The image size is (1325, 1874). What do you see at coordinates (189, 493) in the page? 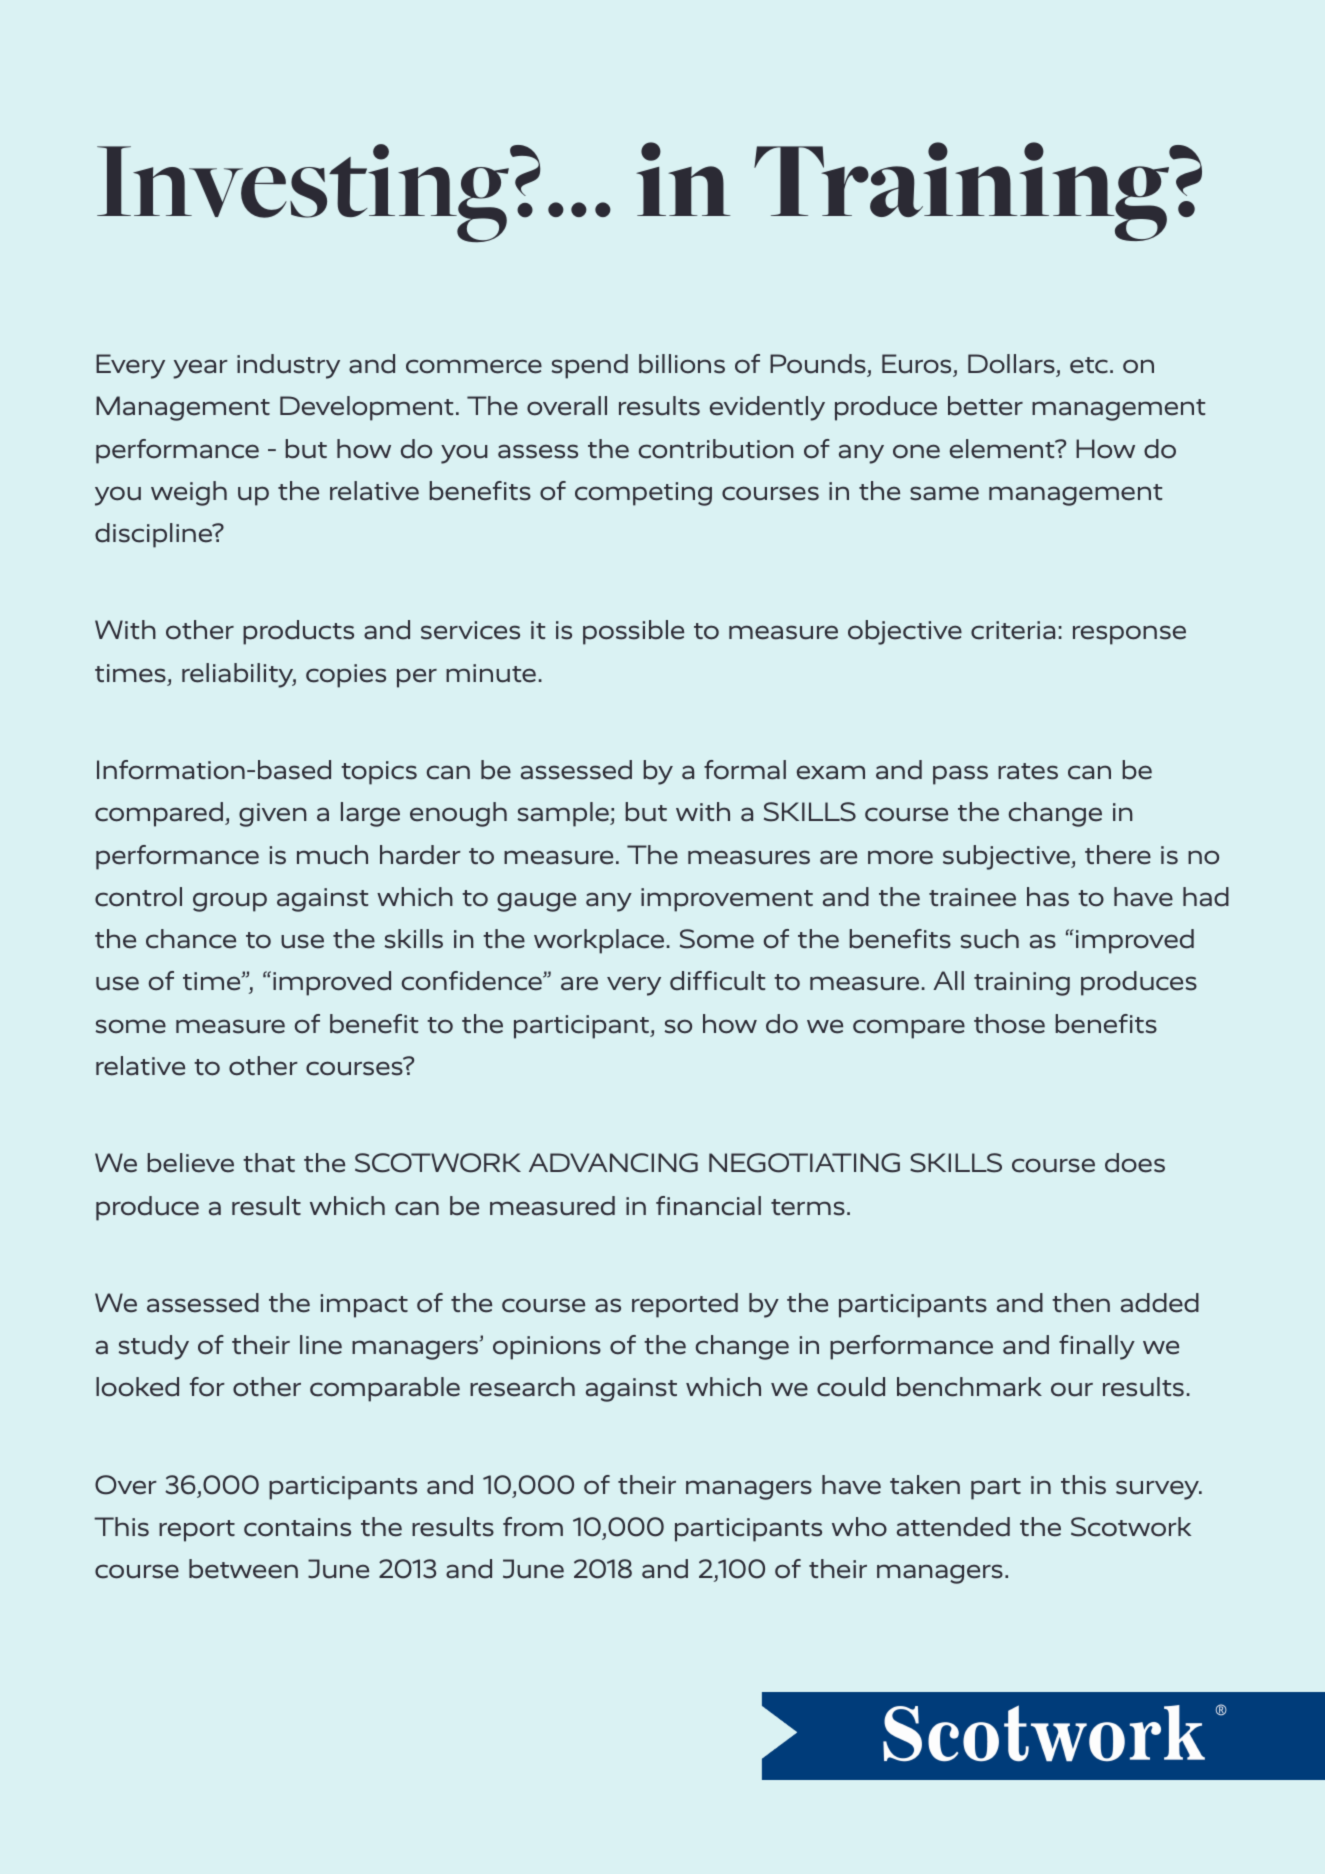
I see `weigh` at bounding box center [189, 493].
